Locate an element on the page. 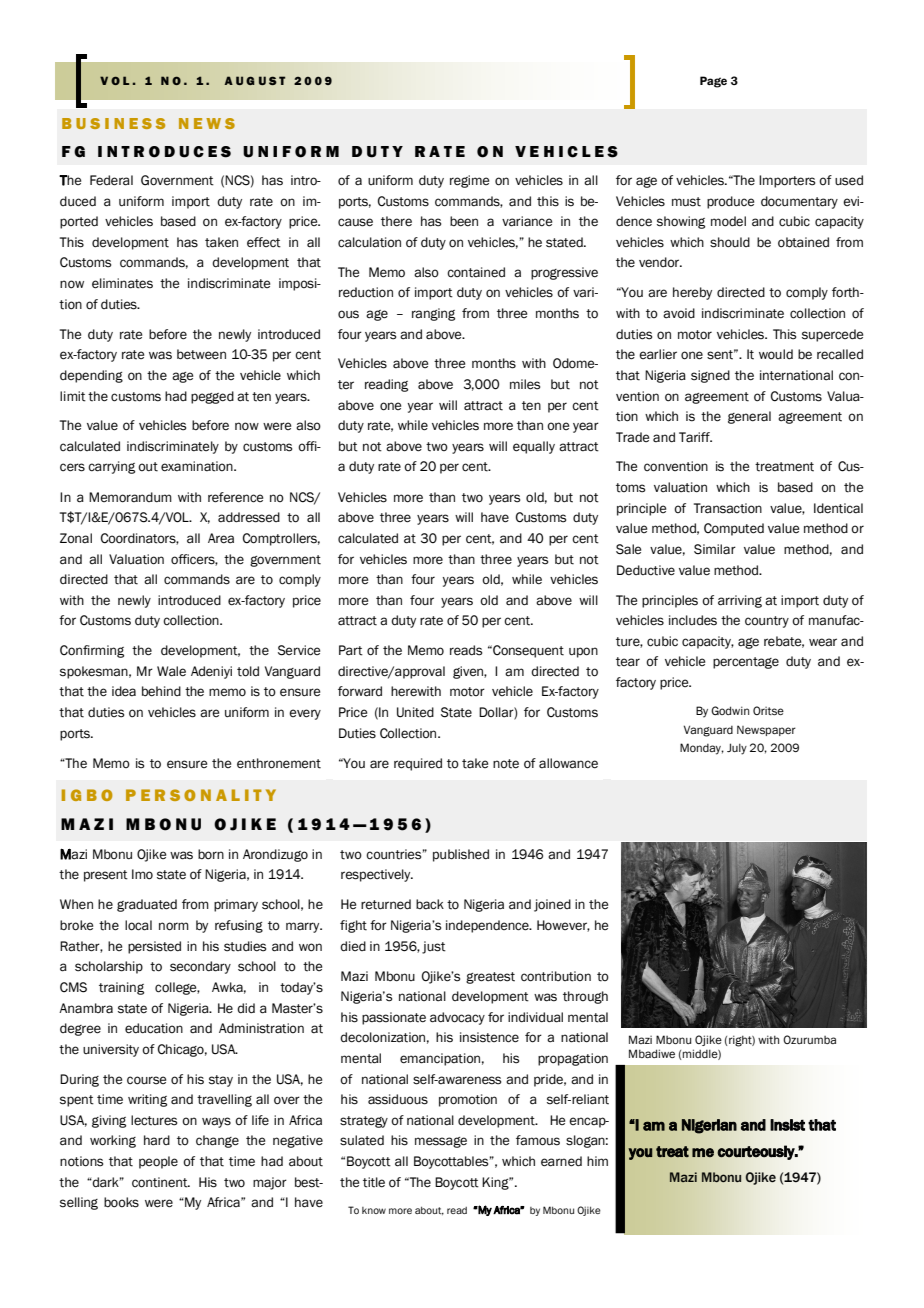 Image resolution: width=924 pixels, height=1308 pixels. Page is located at coordinates (713, 82).
